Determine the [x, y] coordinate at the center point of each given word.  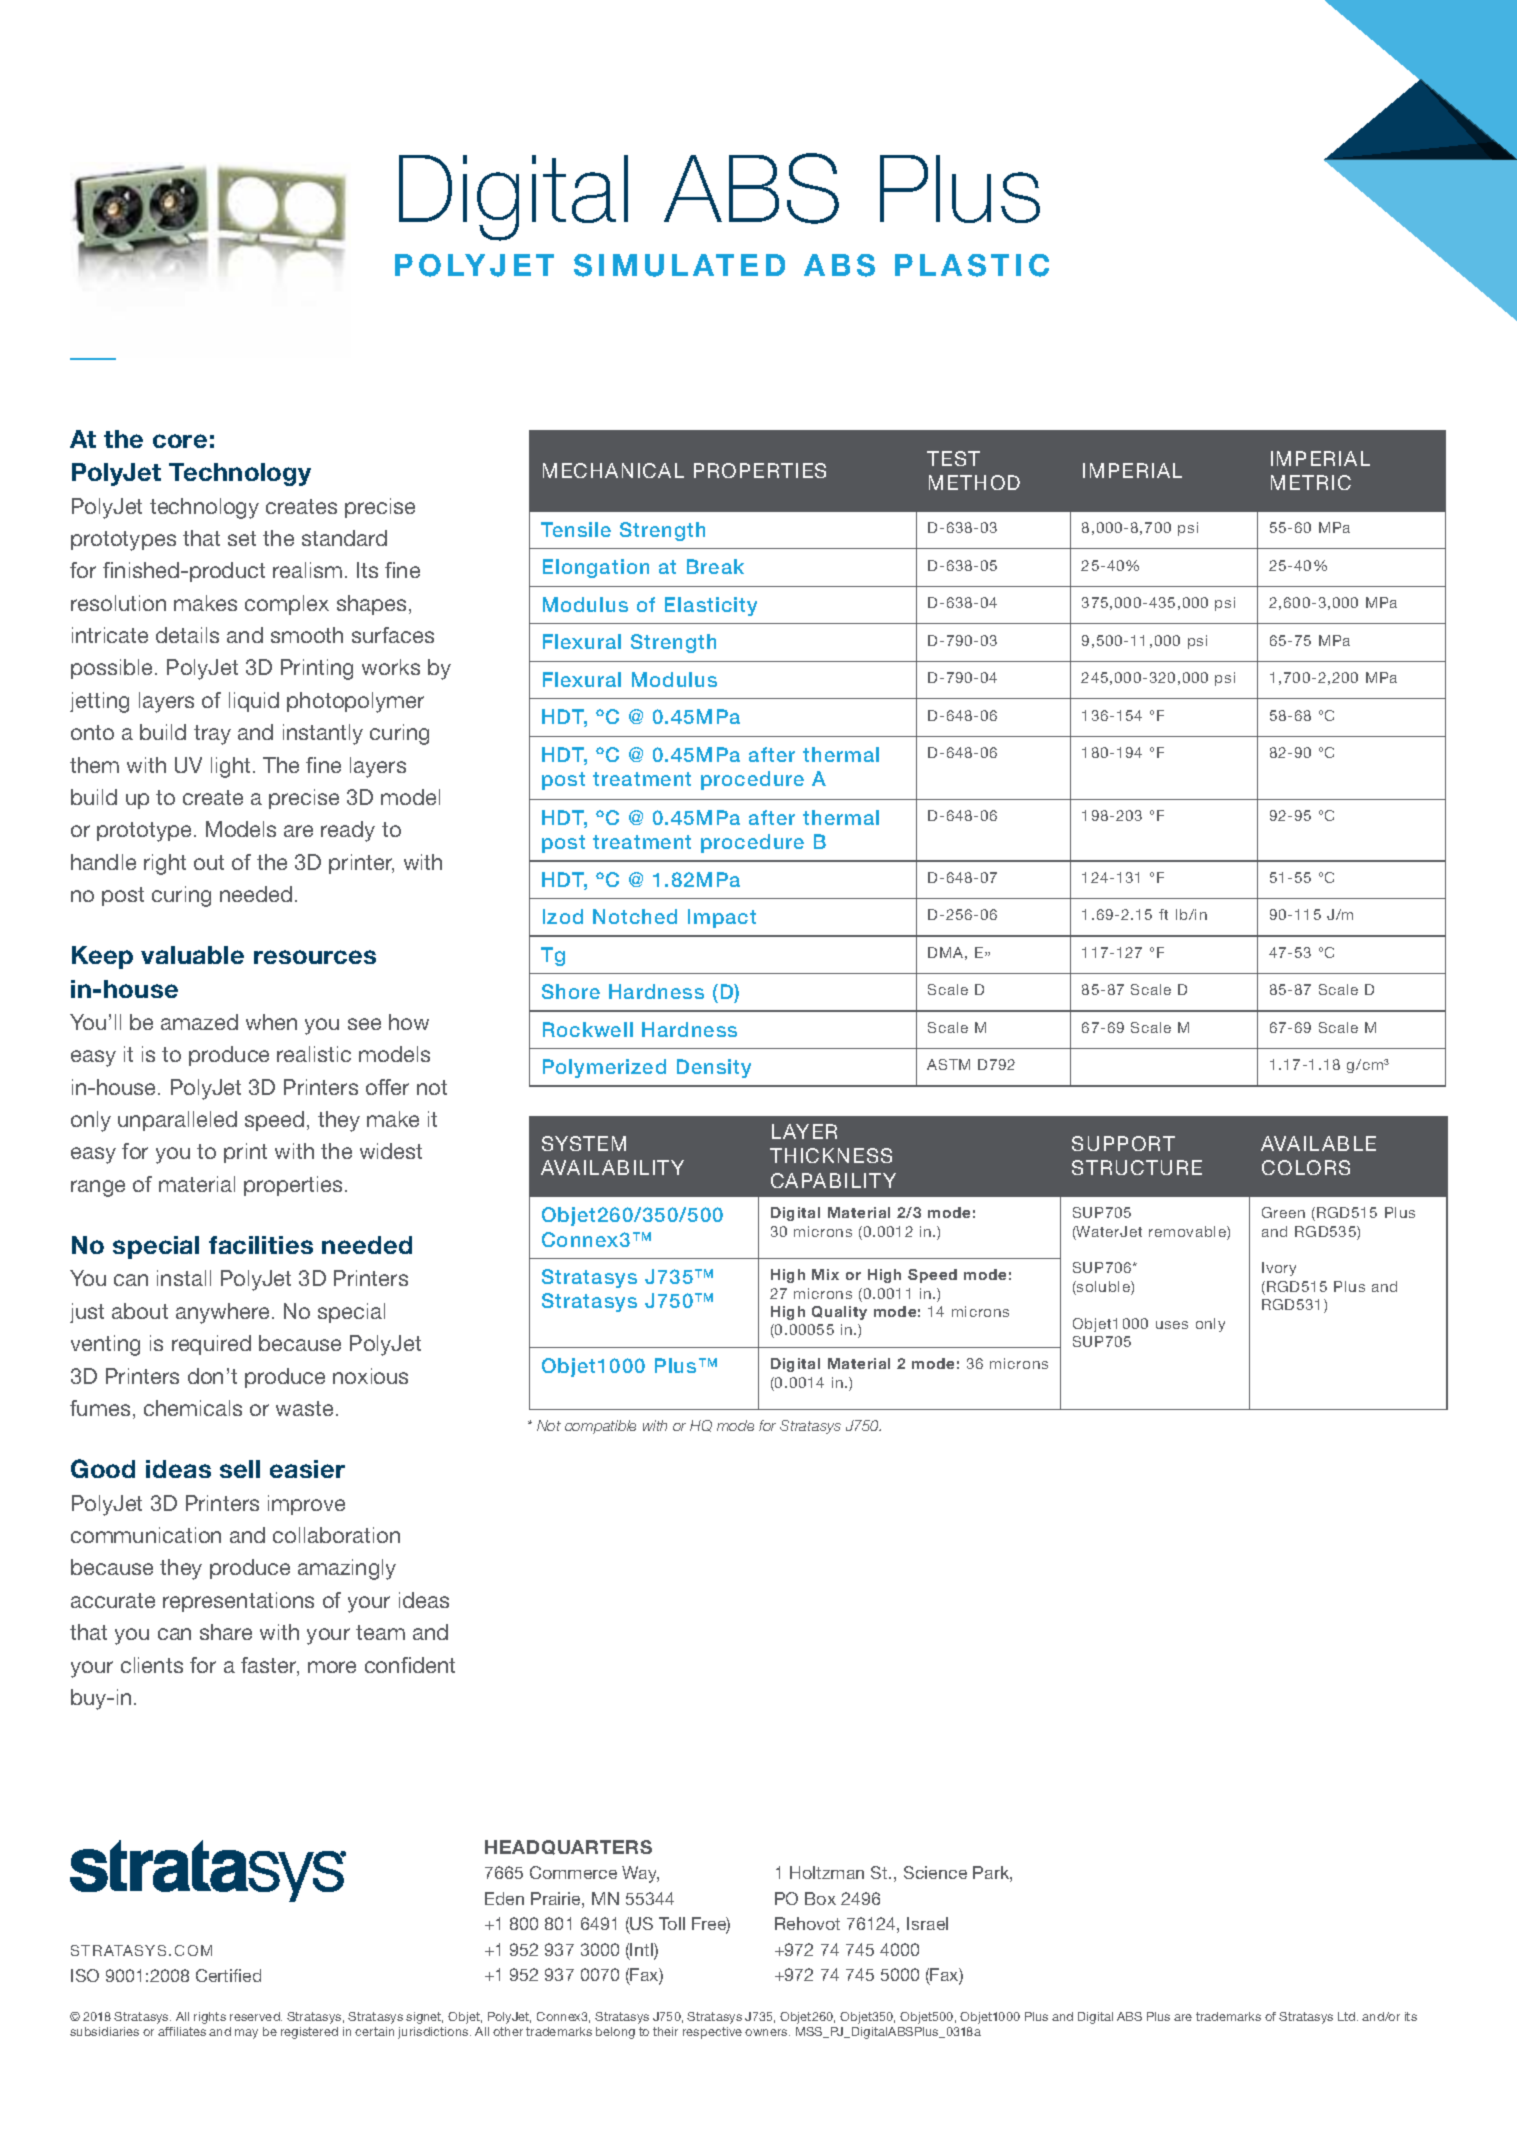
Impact [722, 918]
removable [1188, 1233]
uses [1172, 1325]
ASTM [948, 1064]
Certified [228, 1975]
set [242, 538]
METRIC [1311, 482]
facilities [261, 1245]
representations [238, 1602]
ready [348, 831]
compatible [600, 1427]
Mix [825, 1274]
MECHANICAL [613, 470]
